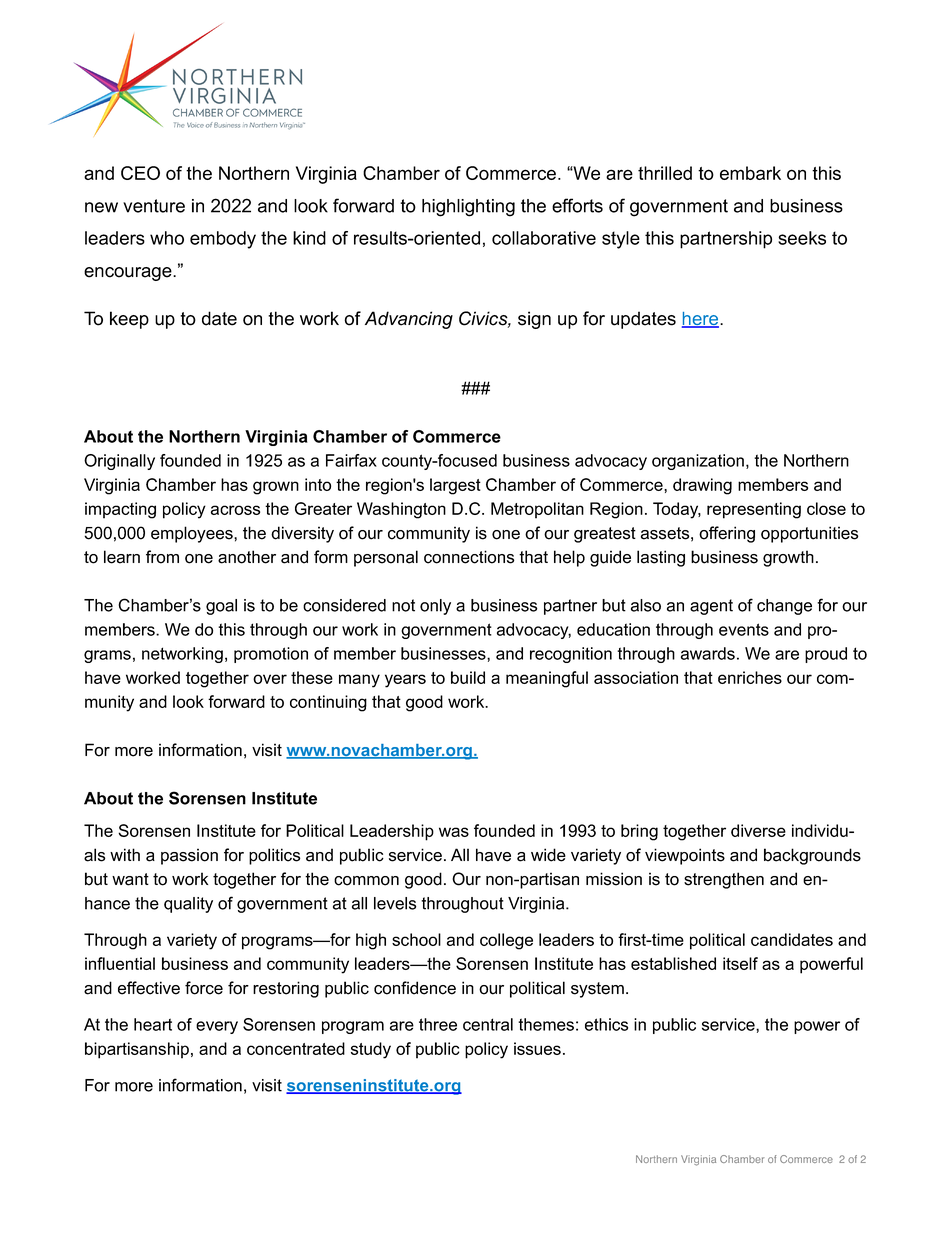 The width and height of the screenshot is (952, 1233). Describe the element at coordinates (435, 607) in the screenshot. I see `only` at that location.
